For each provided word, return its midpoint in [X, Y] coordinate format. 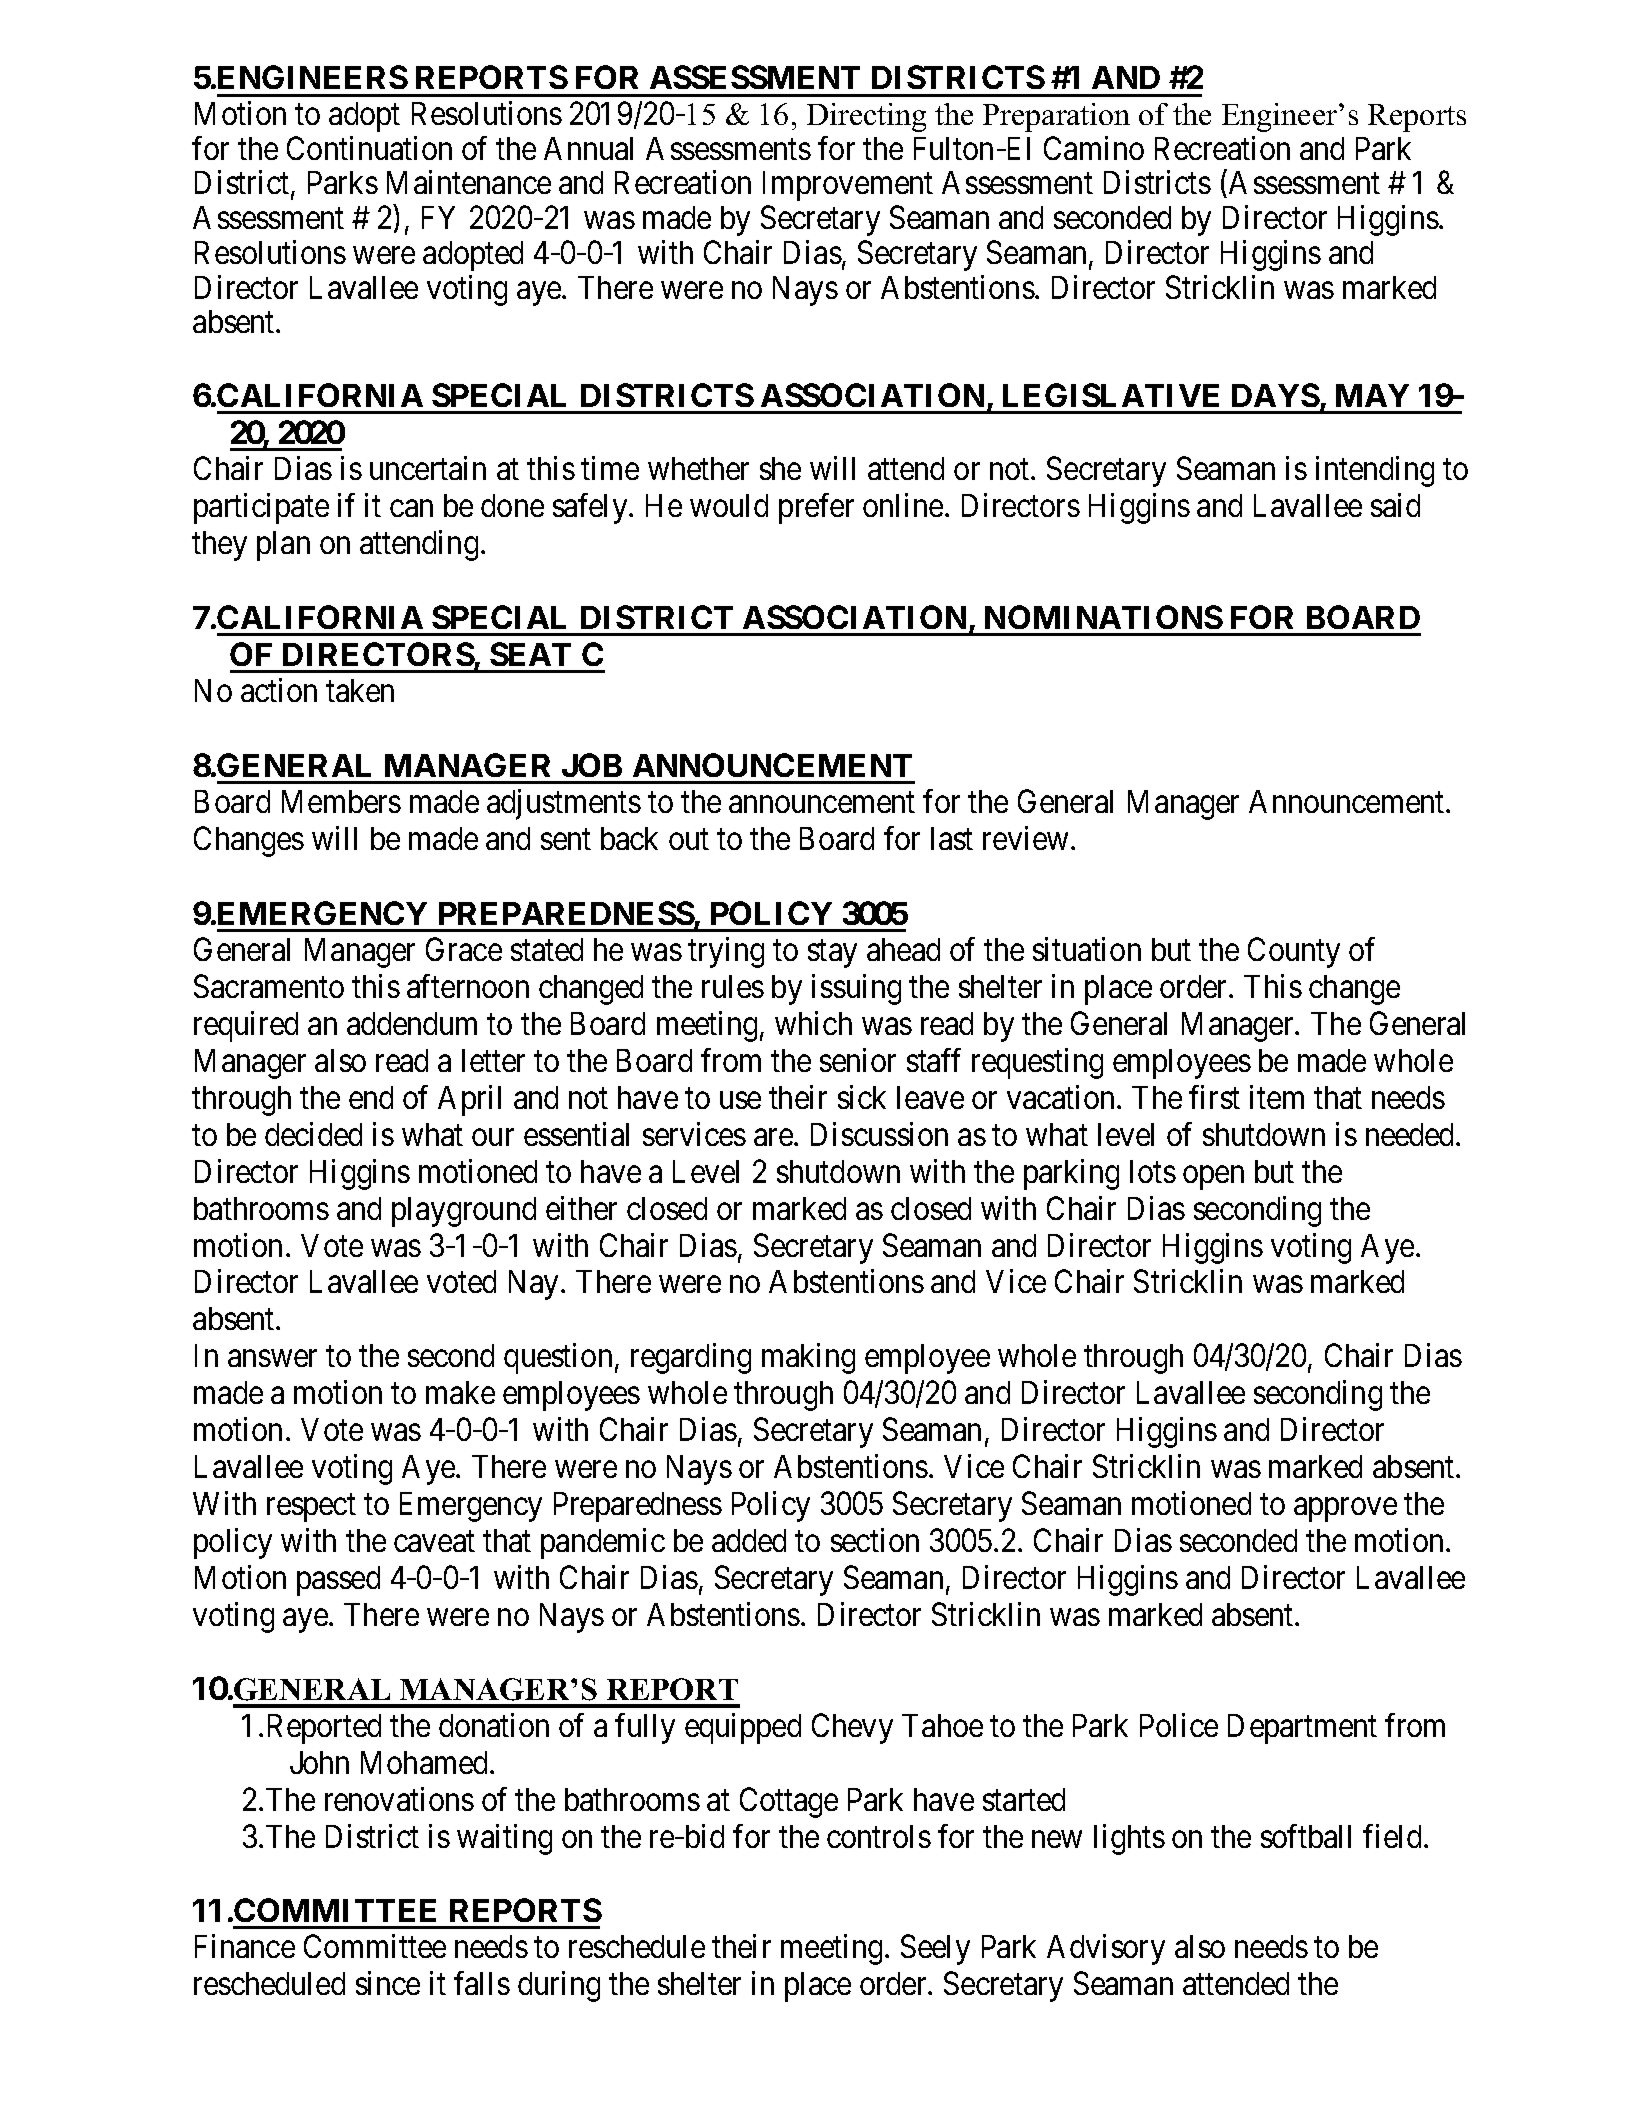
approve [1345, 1510]
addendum [412, 1023]
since [388, 1983]
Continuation [369, 148]
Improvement [848, 186]
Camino [1094, 148]
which [813, 1023]
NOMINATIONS [1104, 617]
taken [360, 690]
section [875, 1540]
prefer [816, 508]
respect [311, 1508]
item [1277, 1097]
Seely [935, 1950]
